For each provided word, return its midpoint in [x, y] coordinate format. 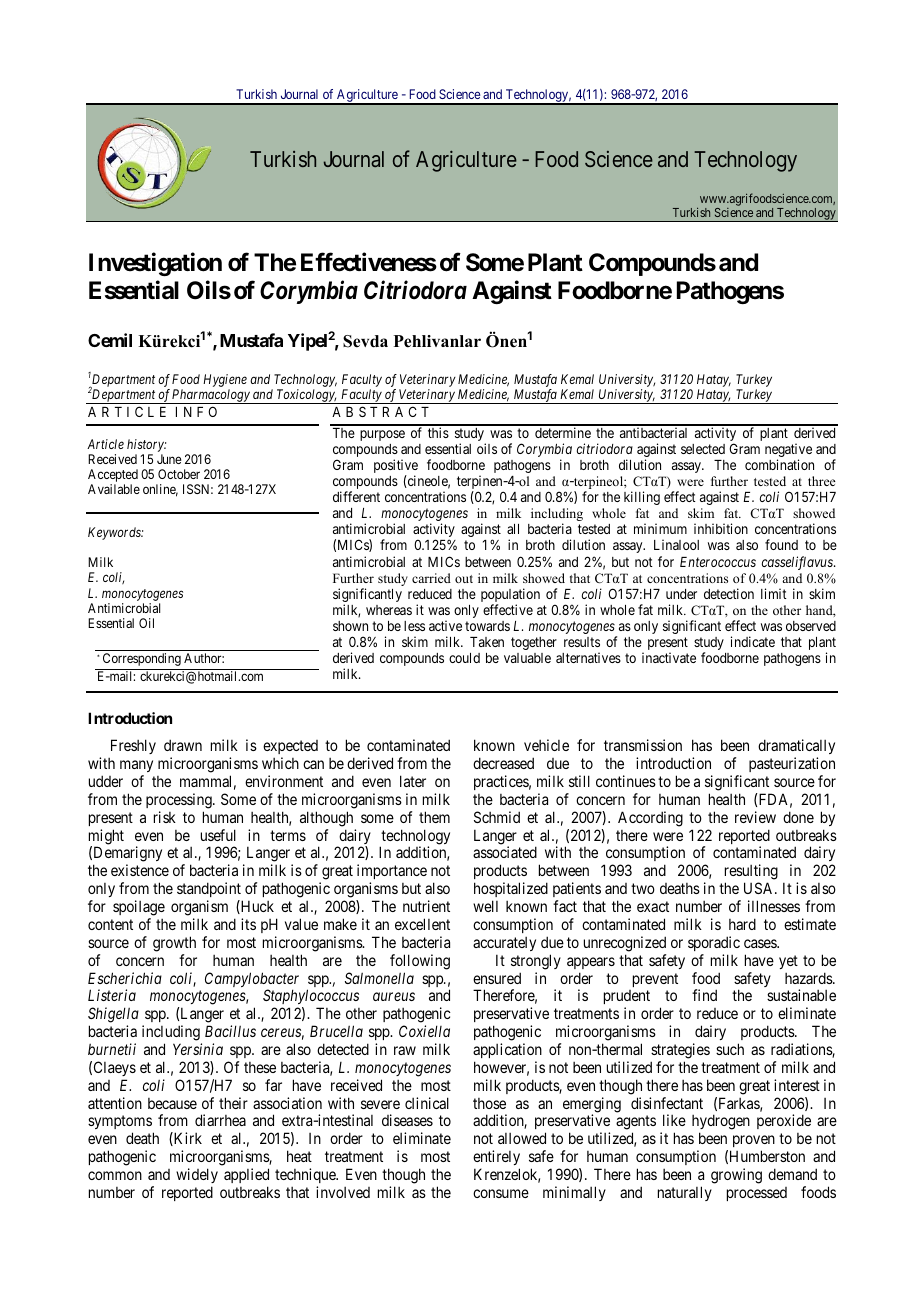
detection [729, 593]
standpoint [209, 889]
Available [114, 489]
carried [431, 578]
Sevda [365, 341]
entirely [496, 1159]
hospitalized [511, 889]
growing [736, 1176]
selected [703, 449]
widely [197, 1175]
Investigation [155, 264]
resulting [751, 873]
